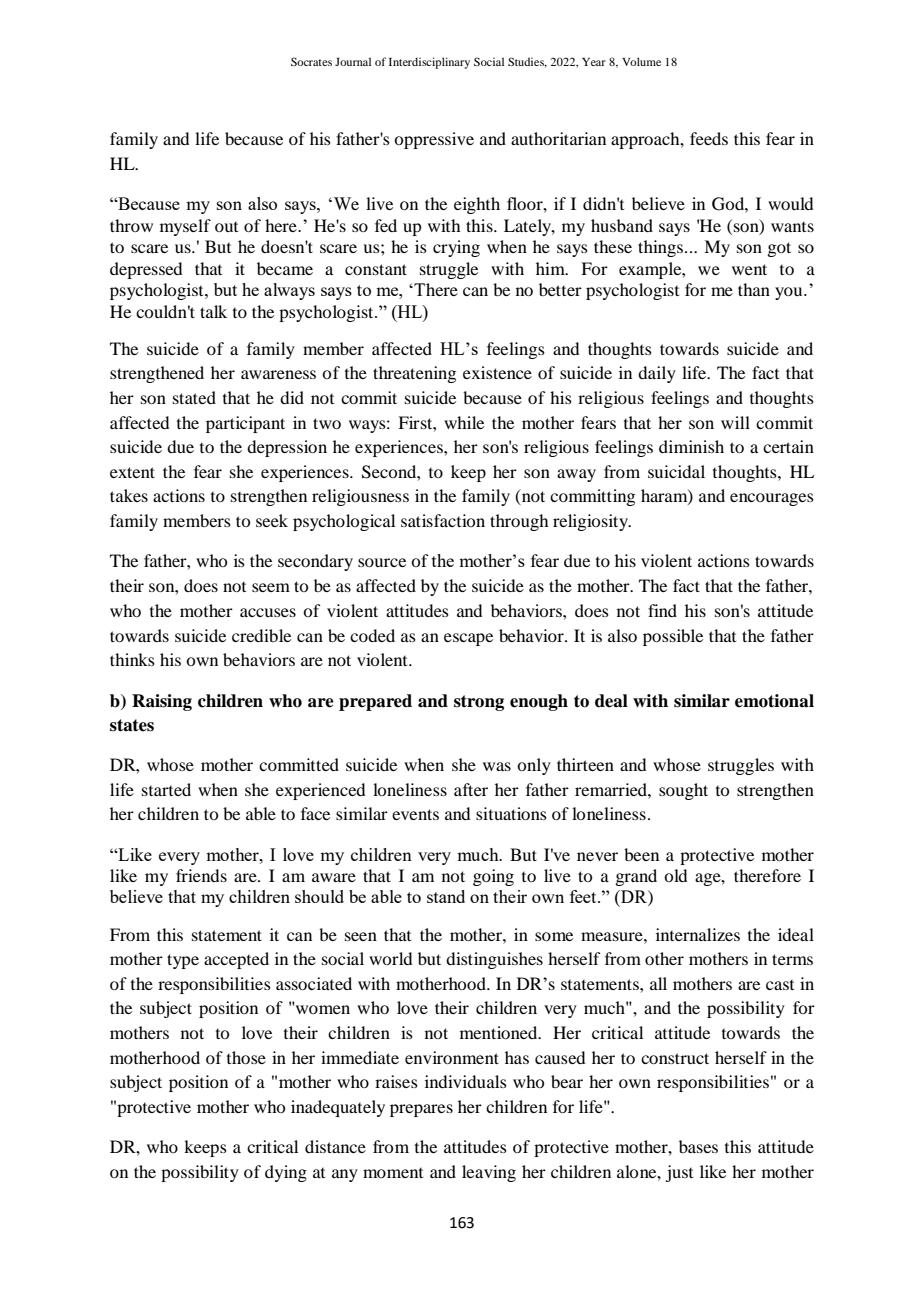 Image resolution: width=924 pixels, height=1308 pixels. What do you see at coordinates (429, 63) in the image?
I see `Interdisciplinary` at bounding box center [429, 63].
